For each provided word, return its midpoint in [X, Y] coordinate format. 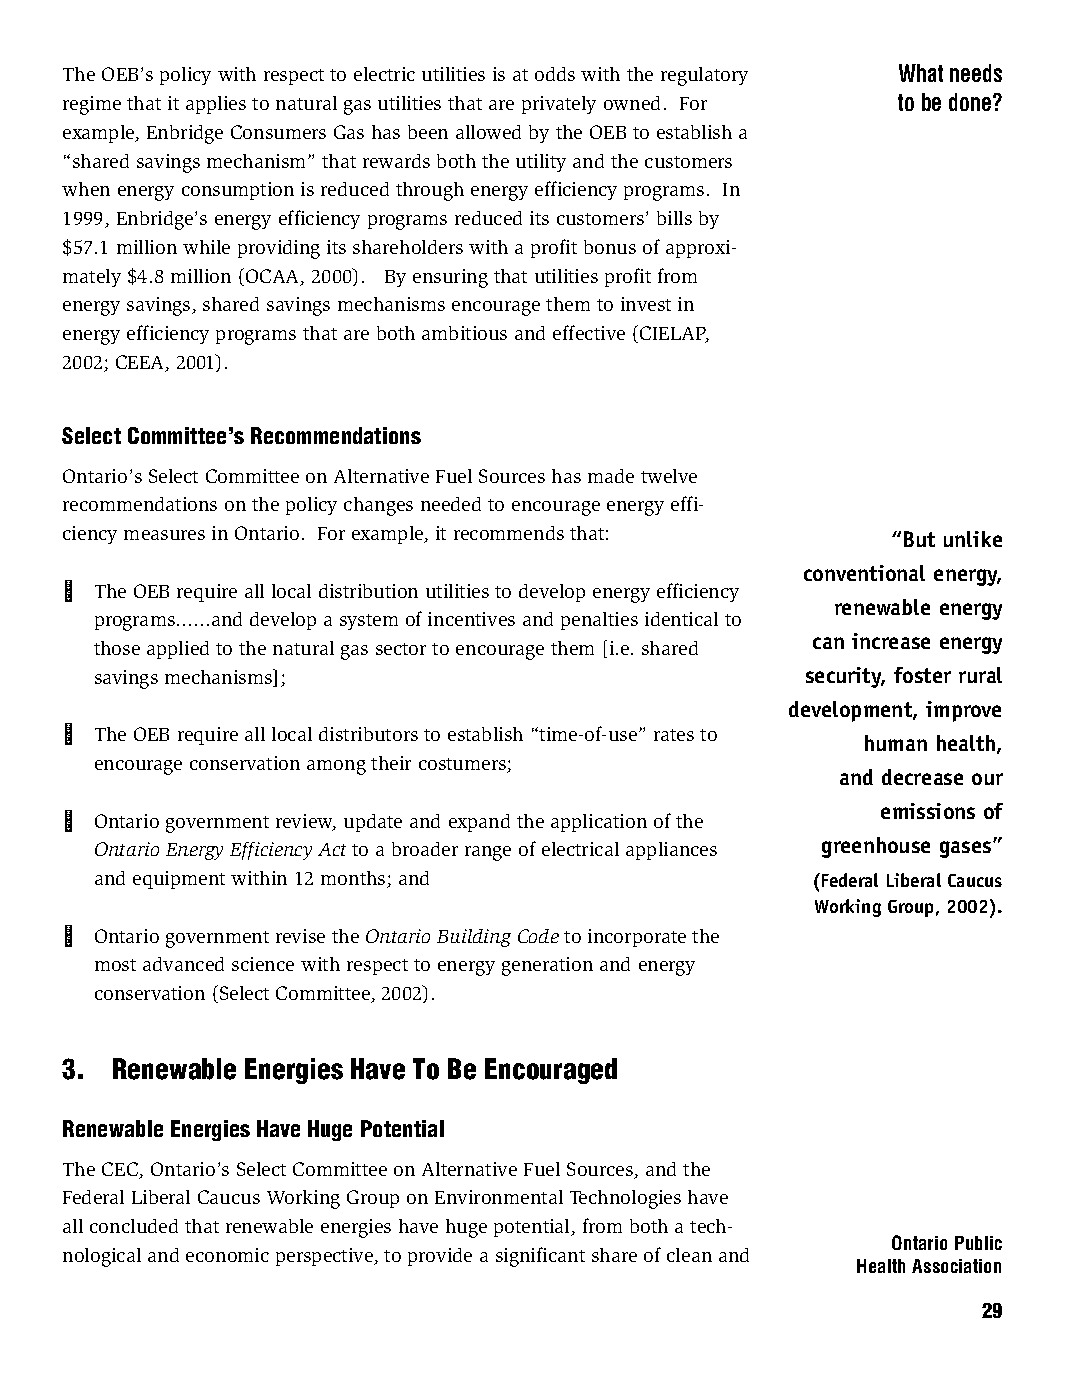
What [921, 73]
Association [956, 1266]
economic [227, 1255]
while [206, 247]
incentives [471, 619]
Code [538, 936]
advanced [183, 964]
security [845, 677]
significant [540, 1257]
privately [559, 105]
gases [967, 849]
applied [178, 650]
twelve [669, 476]
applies [216, 105]
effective [589, 332]
